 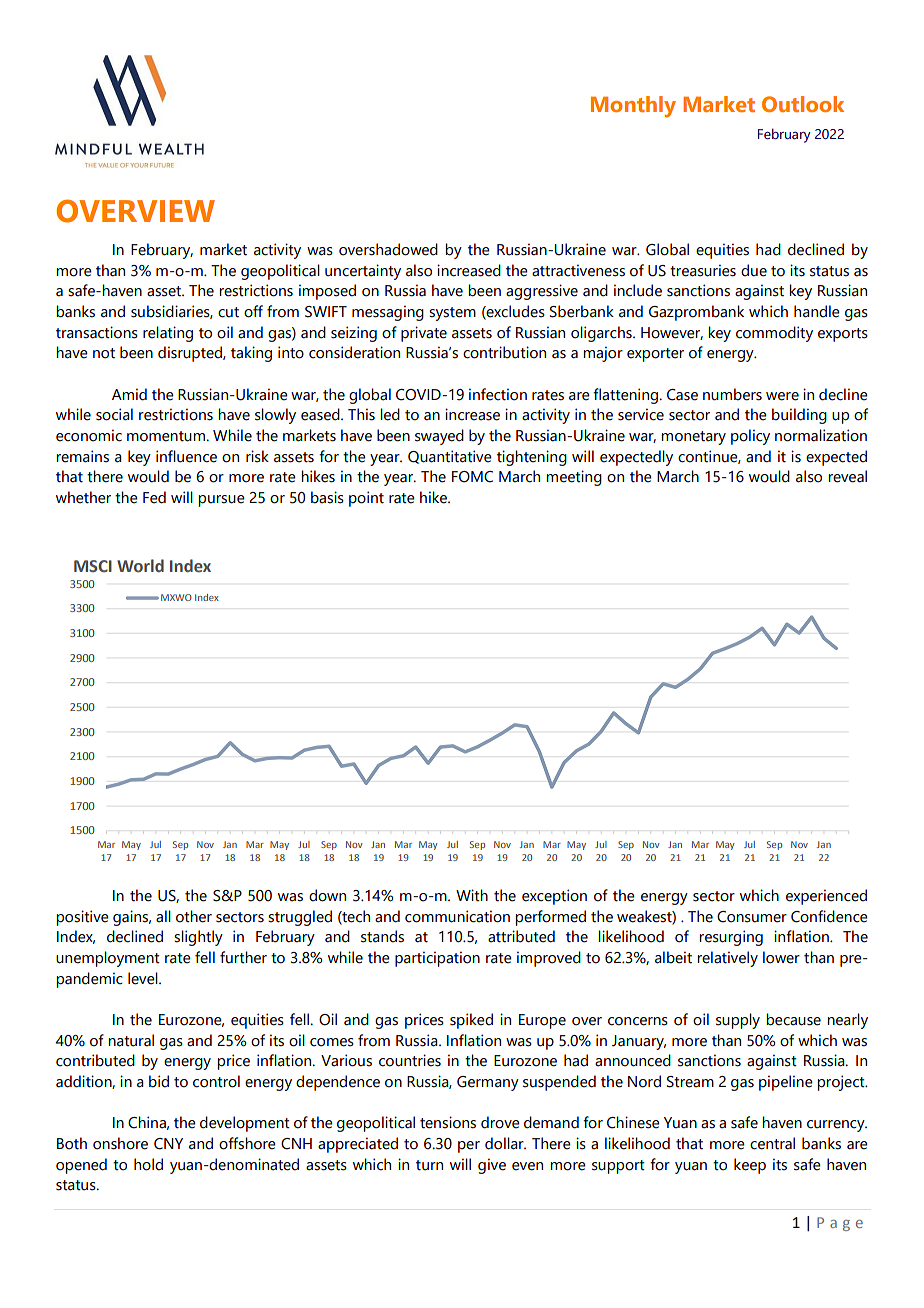 I want to click on CNY, so click(x=168, y=1144).
